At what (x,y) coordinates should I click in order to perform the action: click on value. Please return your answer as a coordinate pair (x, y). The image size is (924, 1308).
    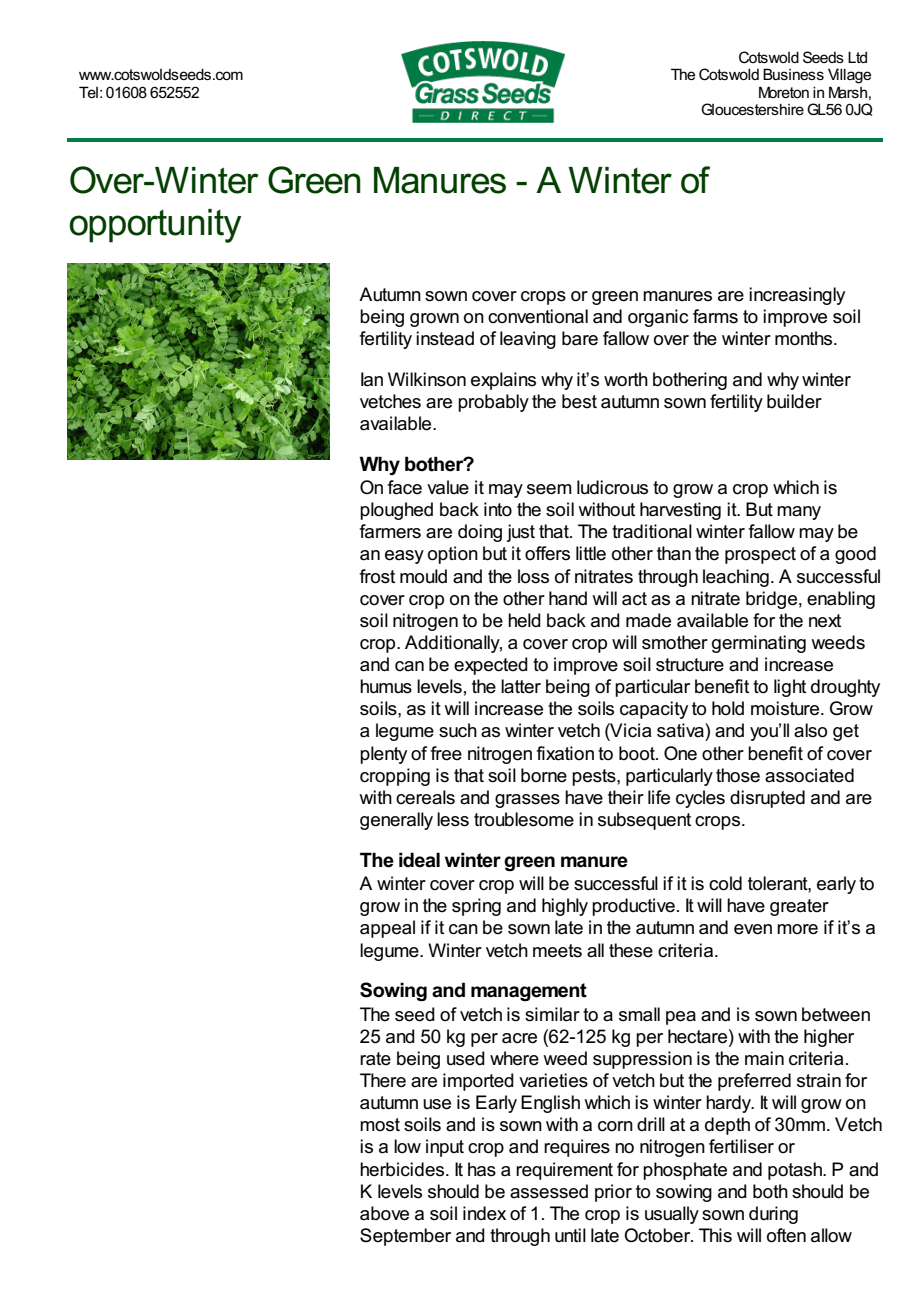
    Looking at the image, I should click on (448, 487).
